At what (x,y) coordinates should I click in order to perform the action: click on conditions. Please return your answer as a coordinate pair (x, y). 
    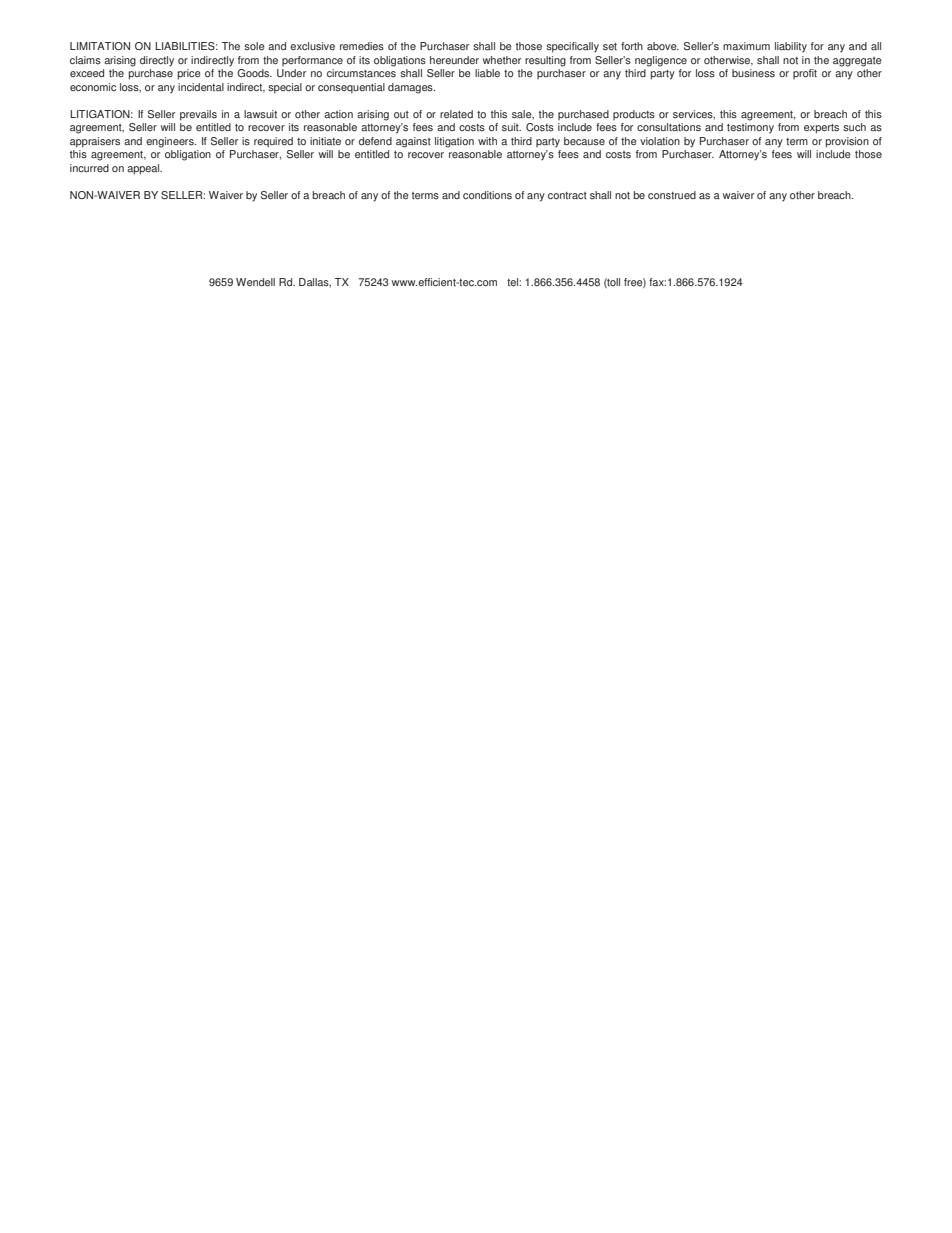
    Looking at the image, I should click on (487, 195).
